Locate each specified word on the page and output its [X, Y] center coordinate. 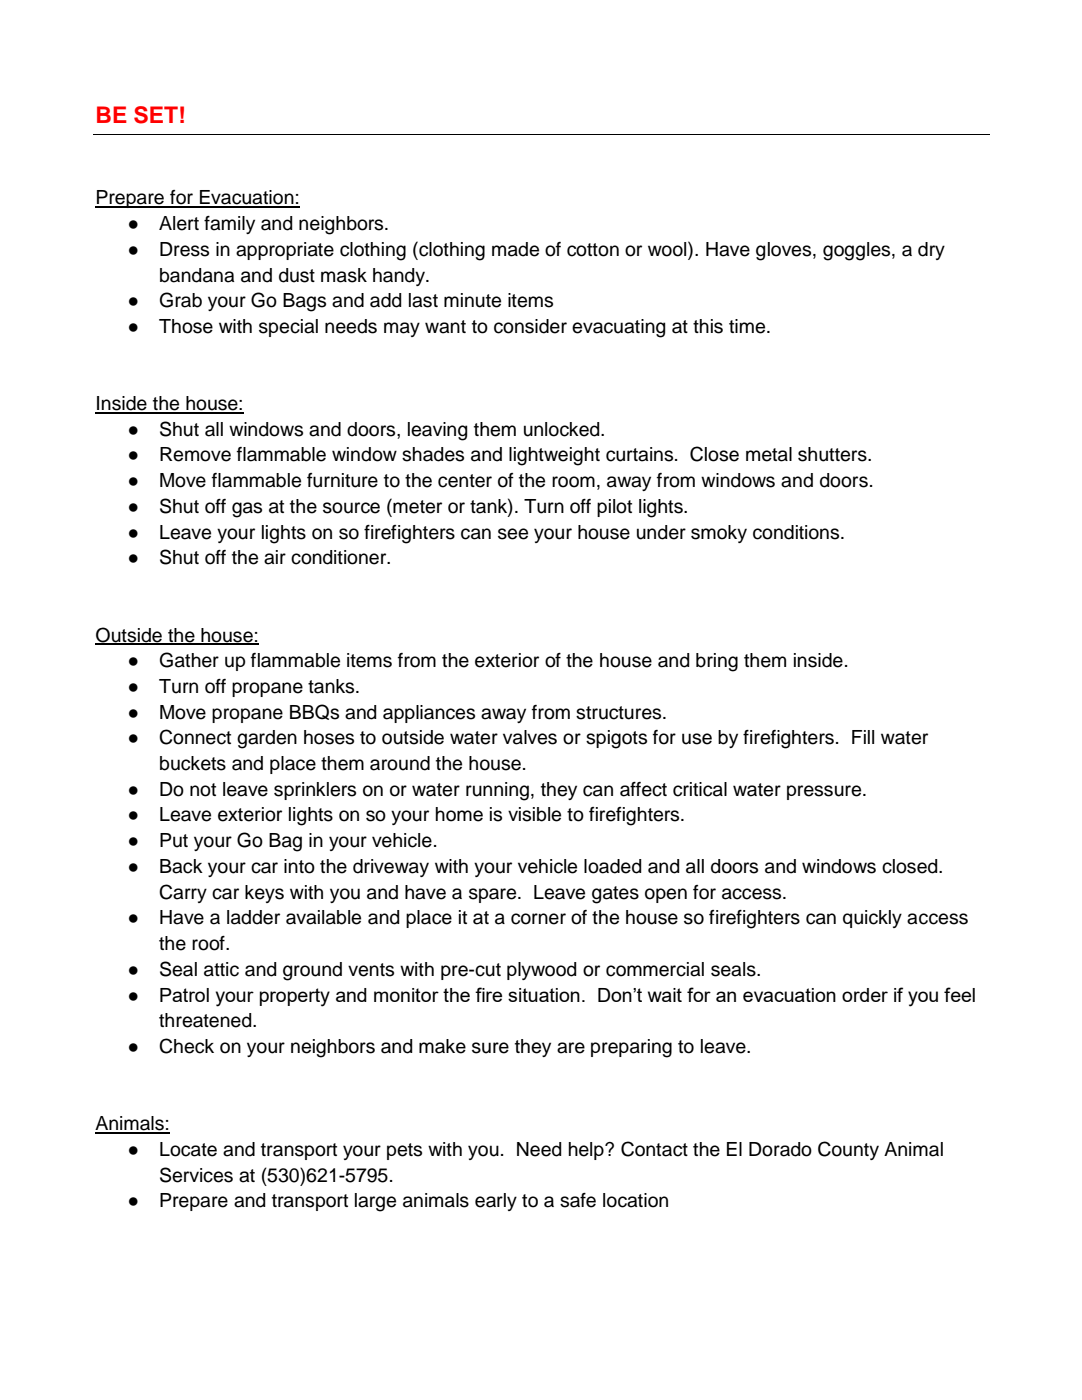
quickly [872, 919]
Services [196, 1175]
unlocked [563, 429]
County [848, 1150]
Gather [189, 660]
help [587, 1151]
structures [620, 713]
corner [538, 919]
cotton [593, 250]
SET [156, 115]
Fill [863, 737]
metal [769, 454]
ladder [253, 917]
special [288, 328]
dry [931, 251]
